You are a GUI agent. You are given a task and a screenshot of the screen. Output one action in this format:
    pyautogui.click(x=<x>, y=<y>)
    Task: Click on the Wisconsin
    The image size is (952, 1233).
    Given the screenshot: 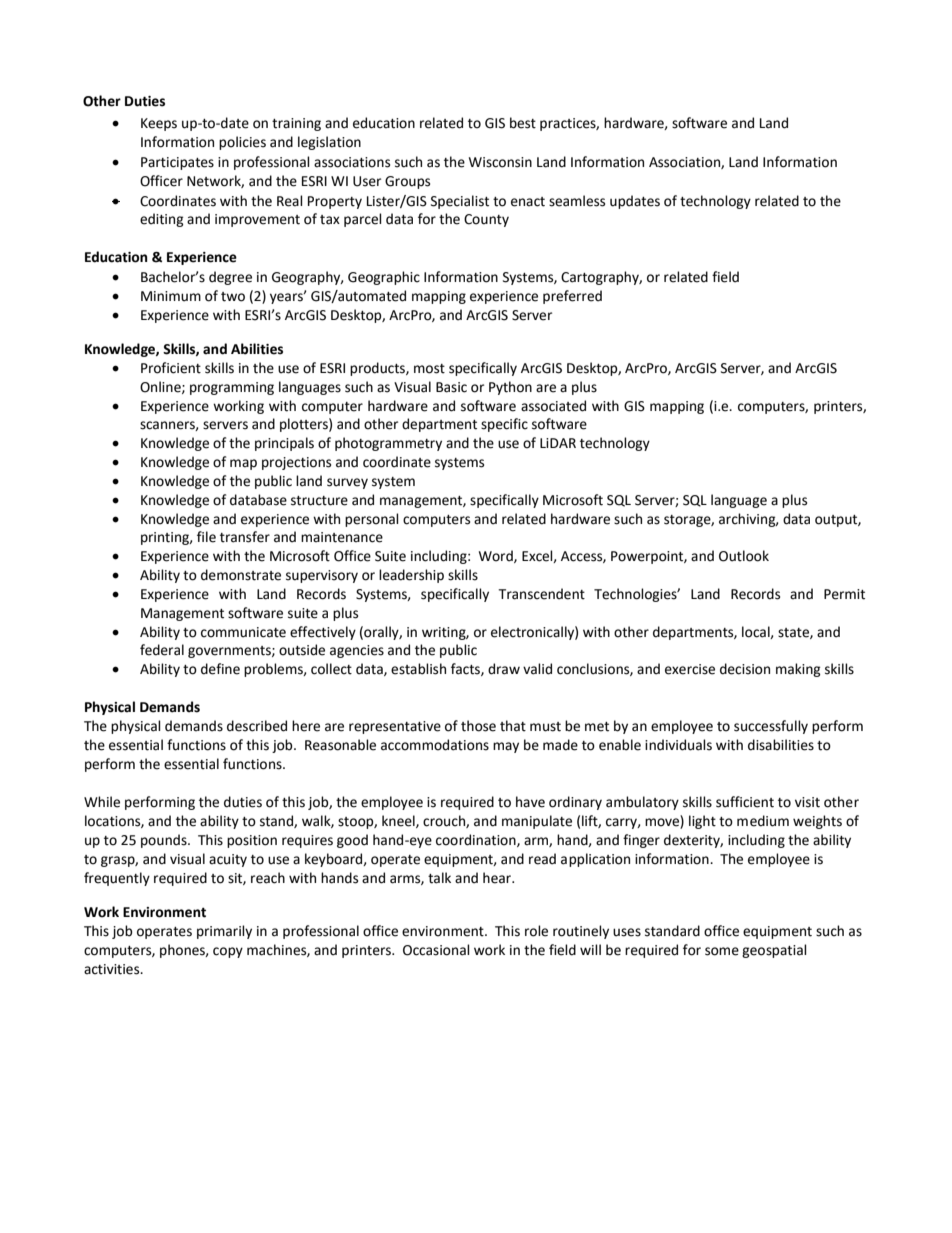 What is the action you would take?
    pyautogui.click(x=500, y=162)
